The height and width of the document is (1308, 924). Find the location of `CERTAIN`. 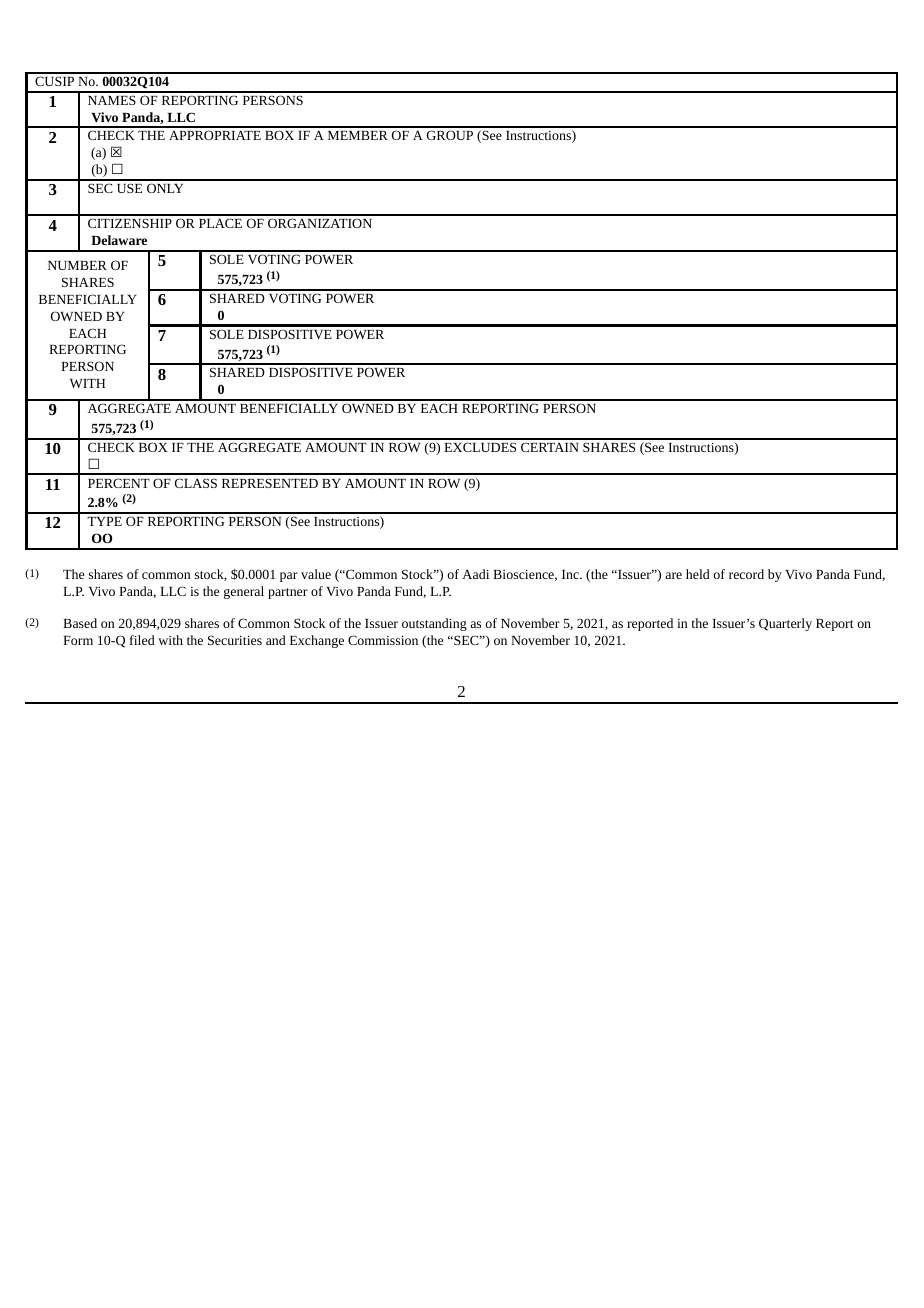

CERTAIN is located at coordinates (550, 447).
